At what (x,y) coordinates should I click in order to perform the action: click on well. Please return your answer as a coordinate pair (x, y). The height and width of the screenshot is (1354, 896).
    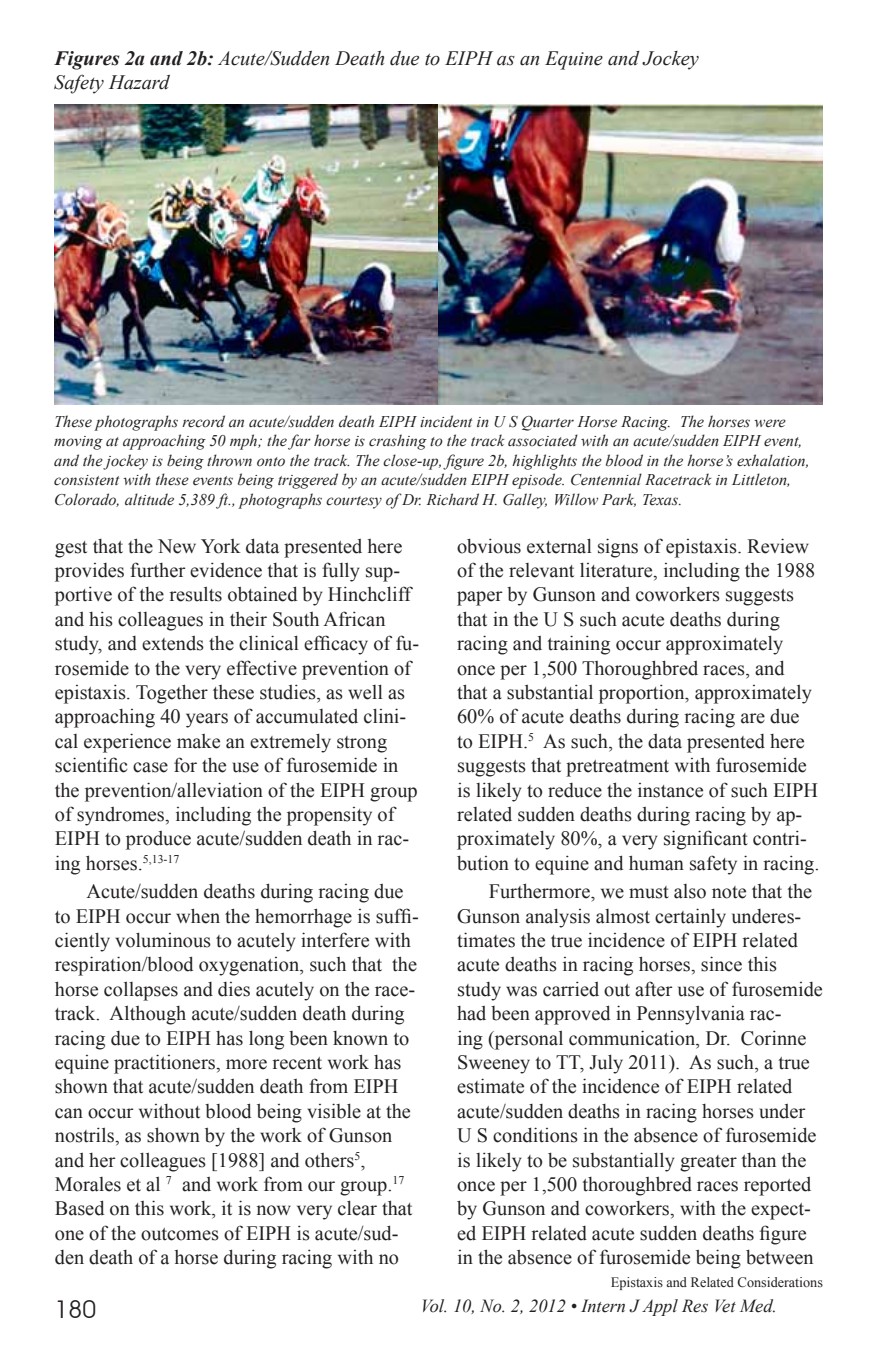
    Looking at the image, I should click on (365, 692).
